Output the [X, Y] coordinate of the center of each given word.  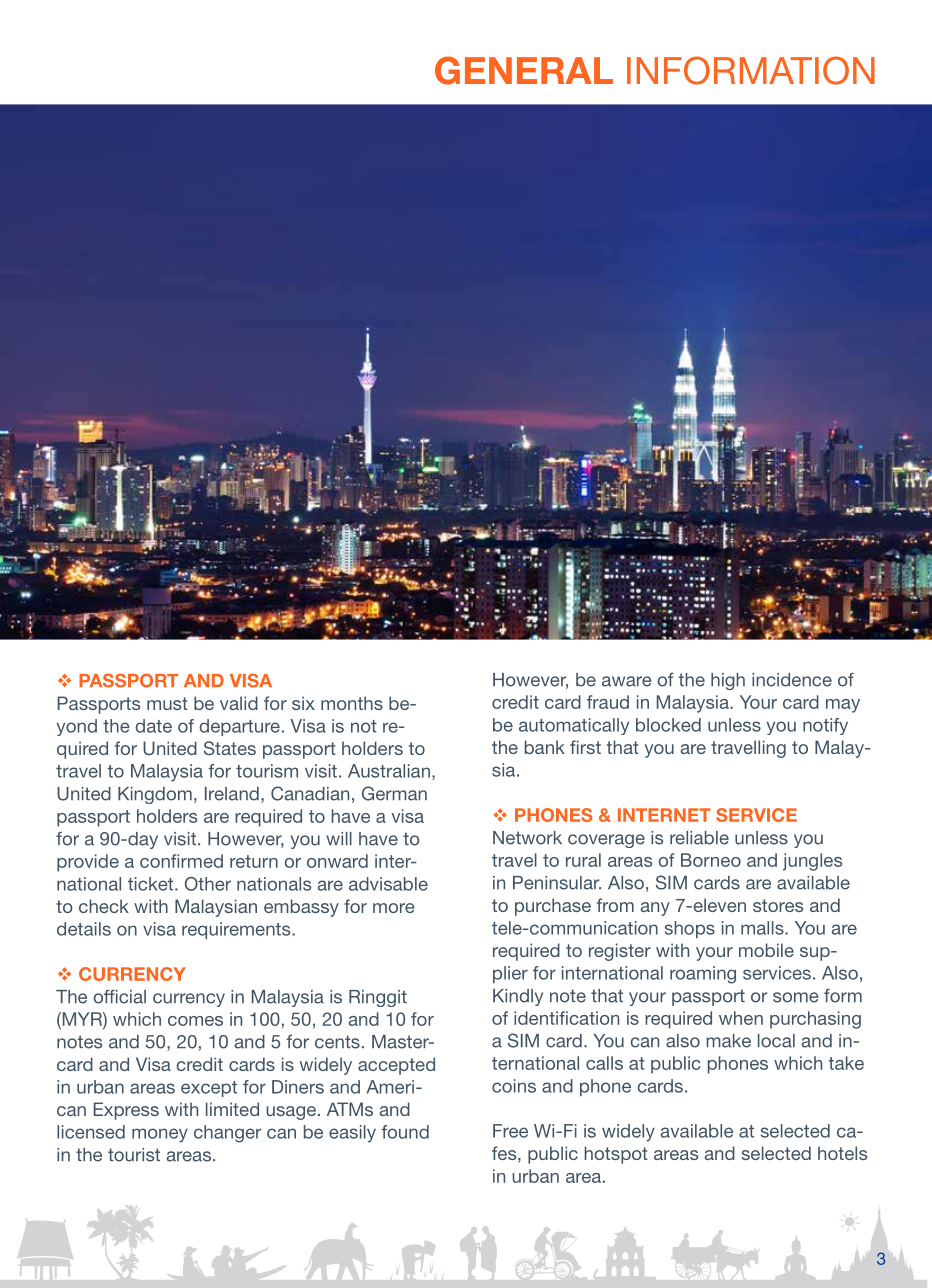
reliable [699, 838]
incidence [792, 680]
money [160, 1135]
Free [510, 1131]
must [167, 703]
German [394, 793]
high [728, 681]
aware [627, 681]
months [352, 703]
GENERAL [524, 70]
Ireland [232, 794]
